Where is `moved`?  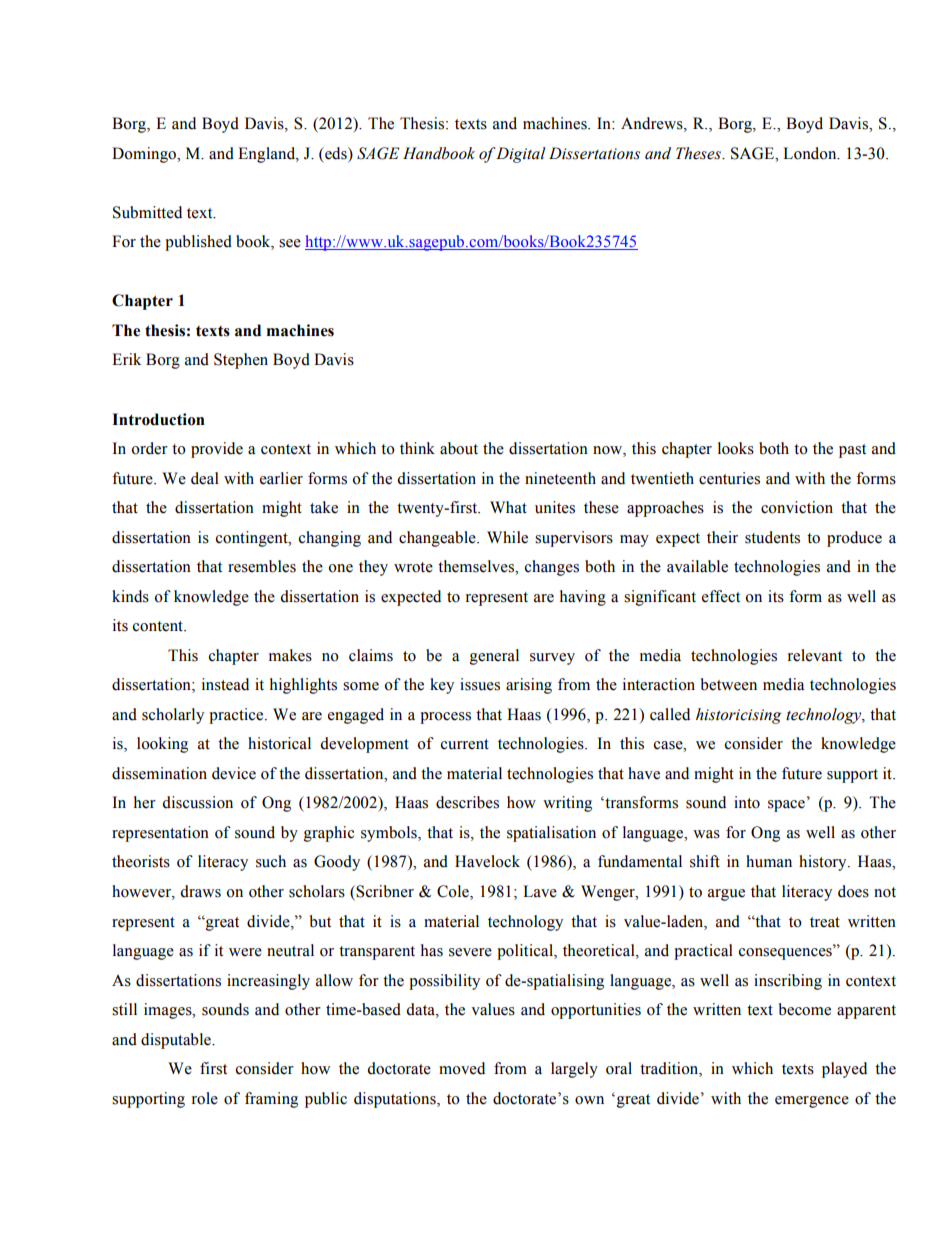 moved is located at coordinates (462, 1068).
